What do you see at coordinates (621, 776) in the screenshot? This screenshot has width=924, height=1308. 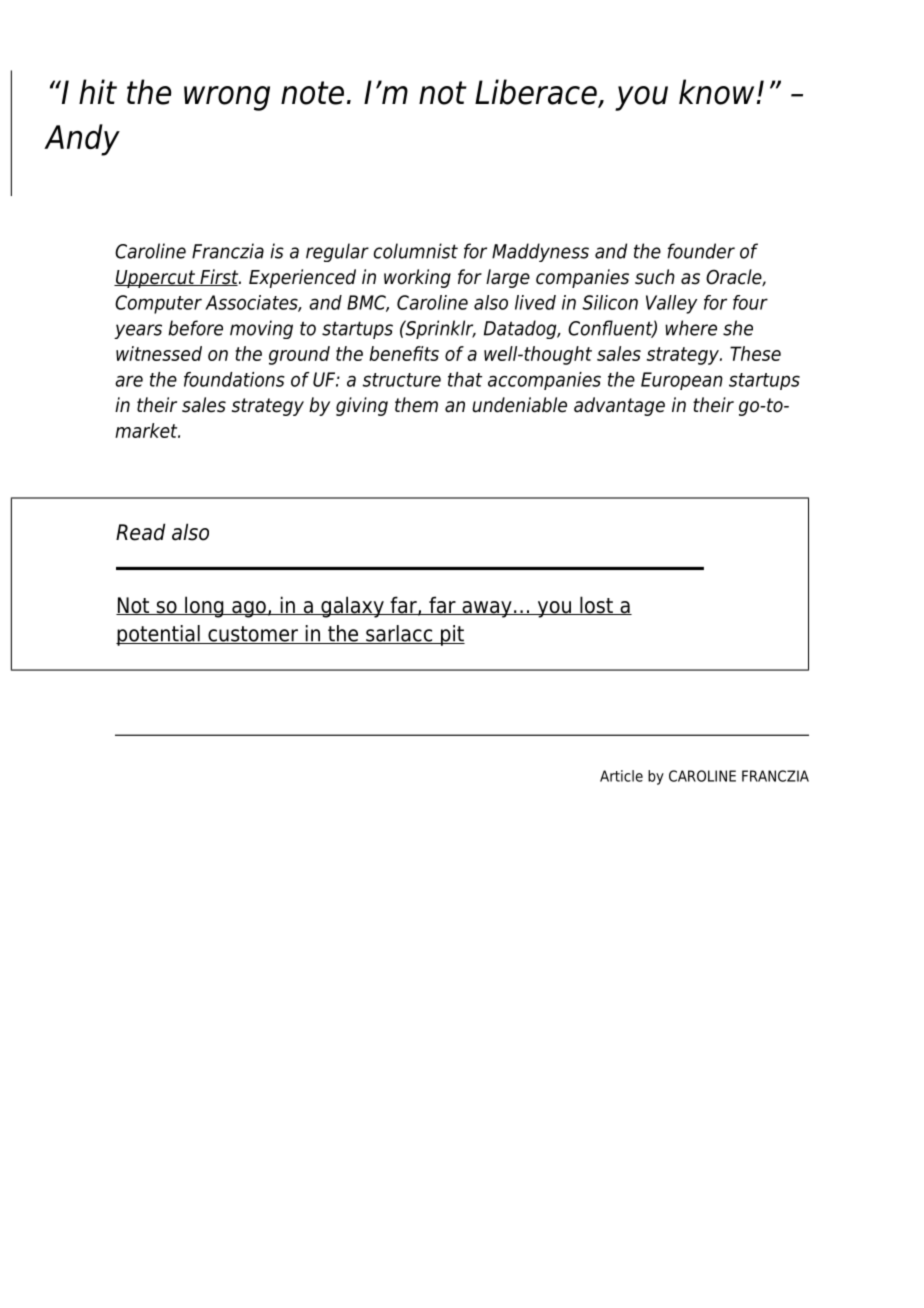 I see `Article` at bounding box center [621, 776].
